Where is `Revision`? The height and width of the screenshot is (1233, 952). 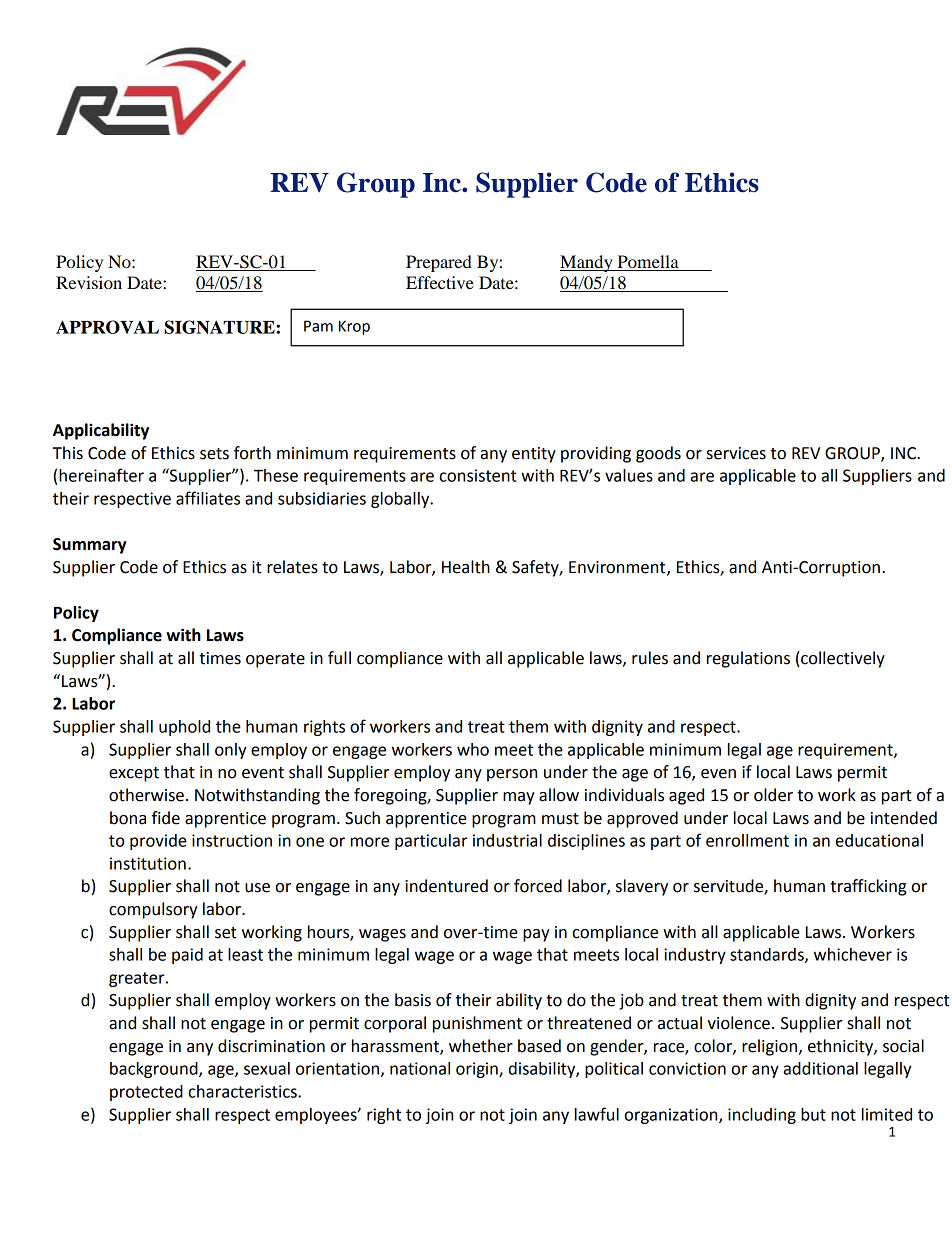 Revision is located at coordinates (89, 282).
